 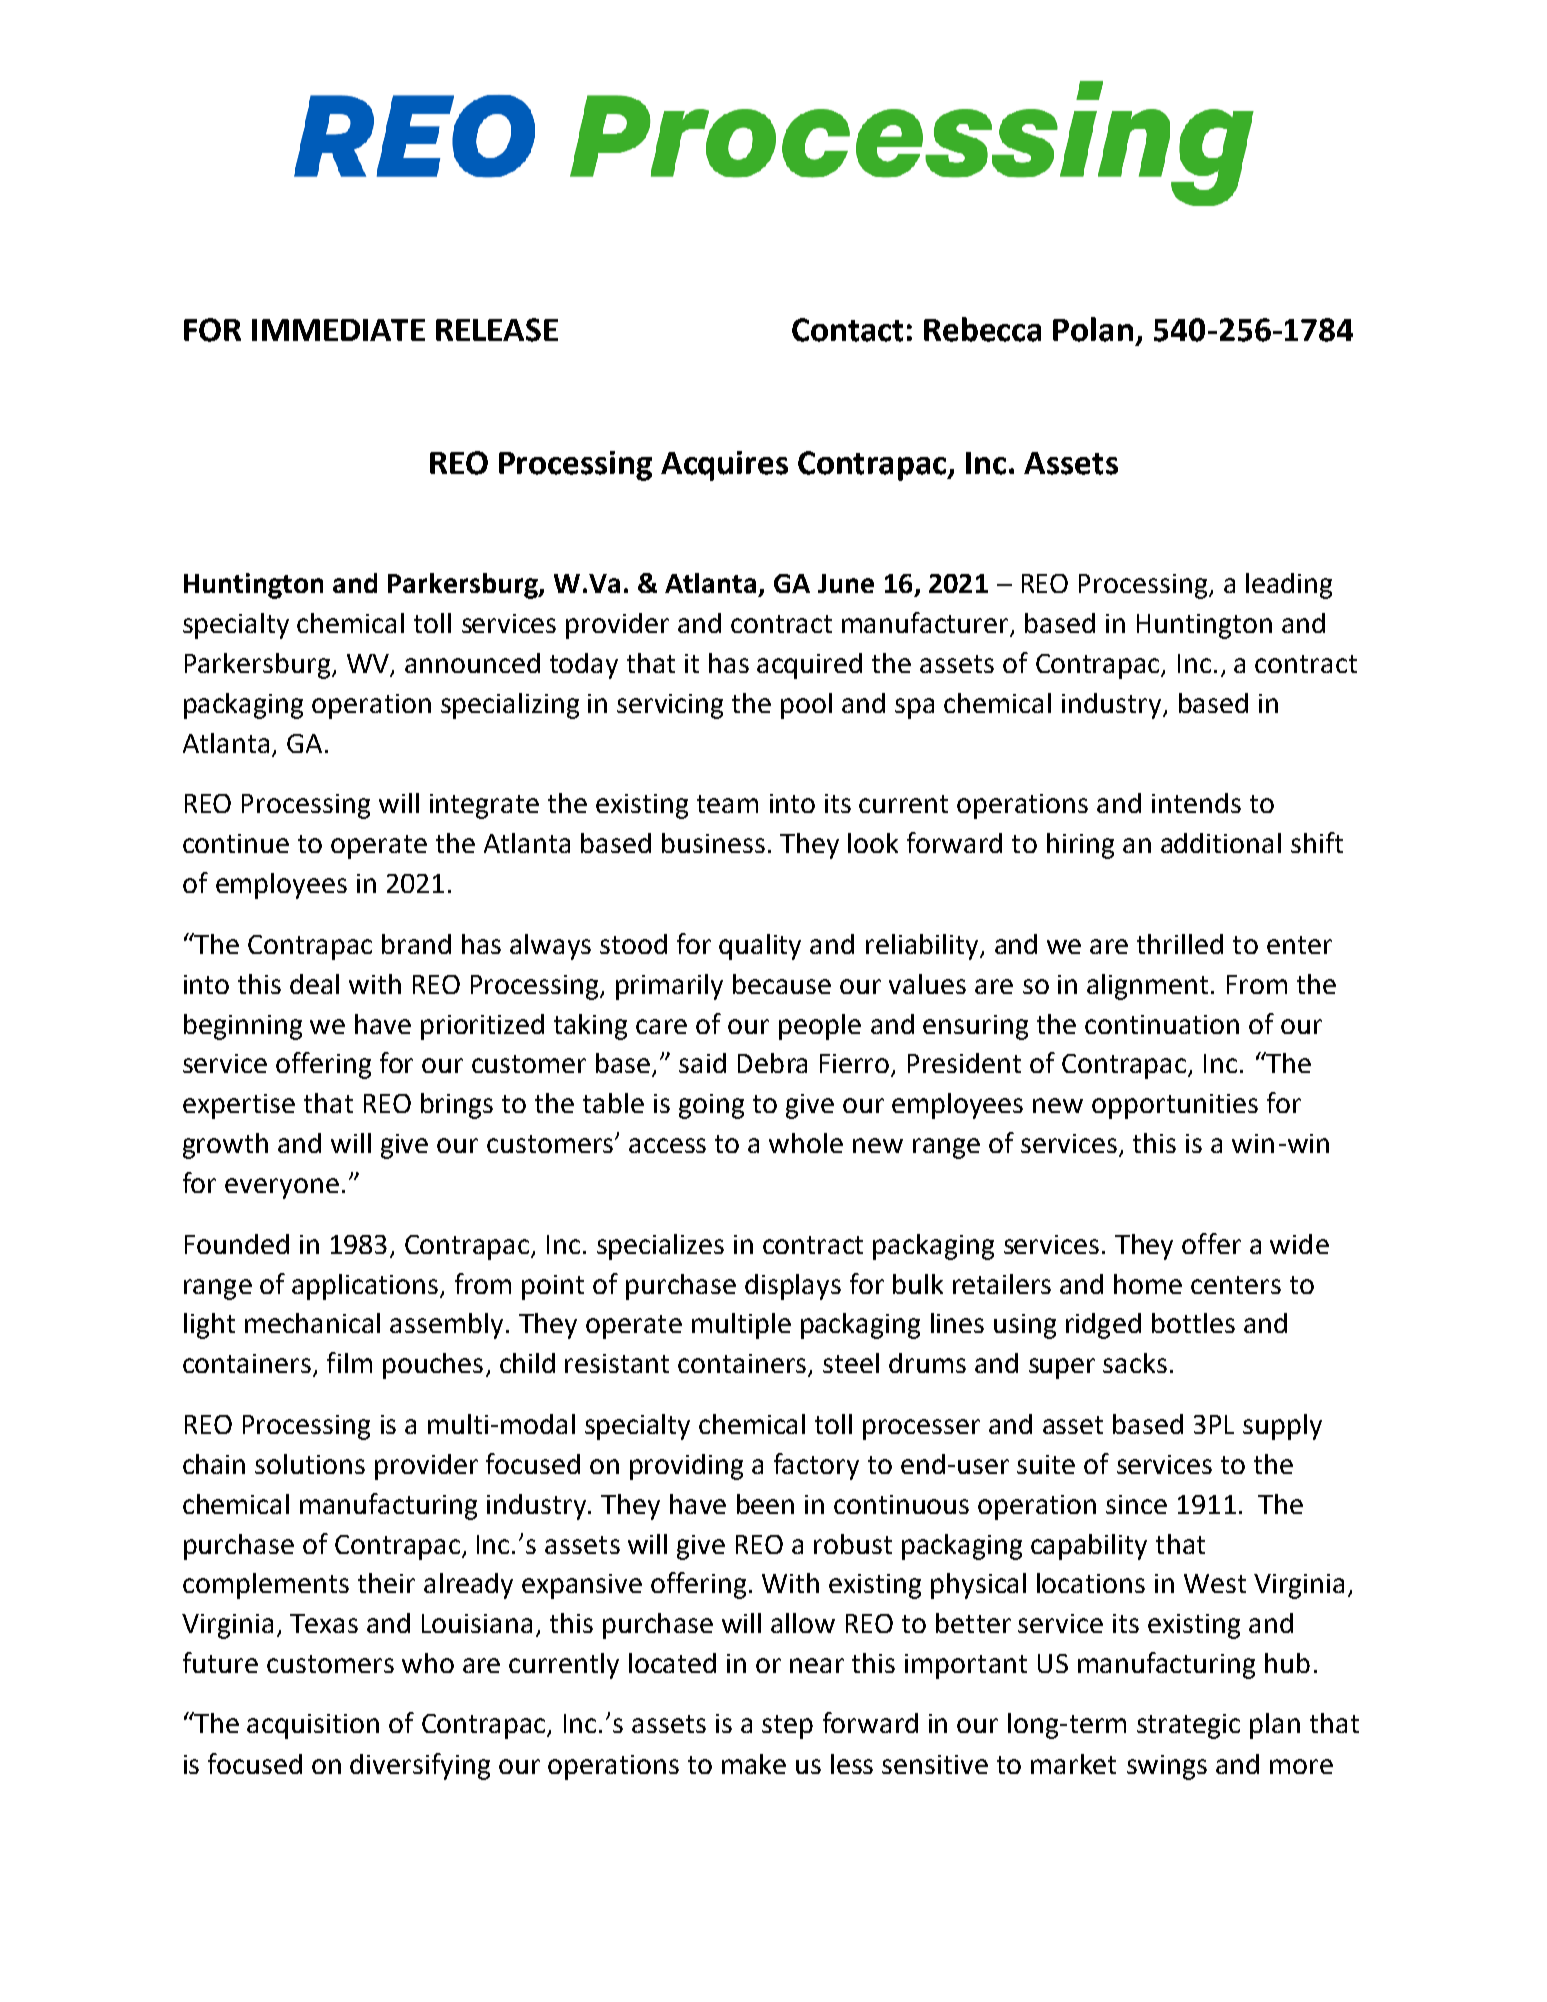 I want to click on Contact, so click(x=847, y=330).
